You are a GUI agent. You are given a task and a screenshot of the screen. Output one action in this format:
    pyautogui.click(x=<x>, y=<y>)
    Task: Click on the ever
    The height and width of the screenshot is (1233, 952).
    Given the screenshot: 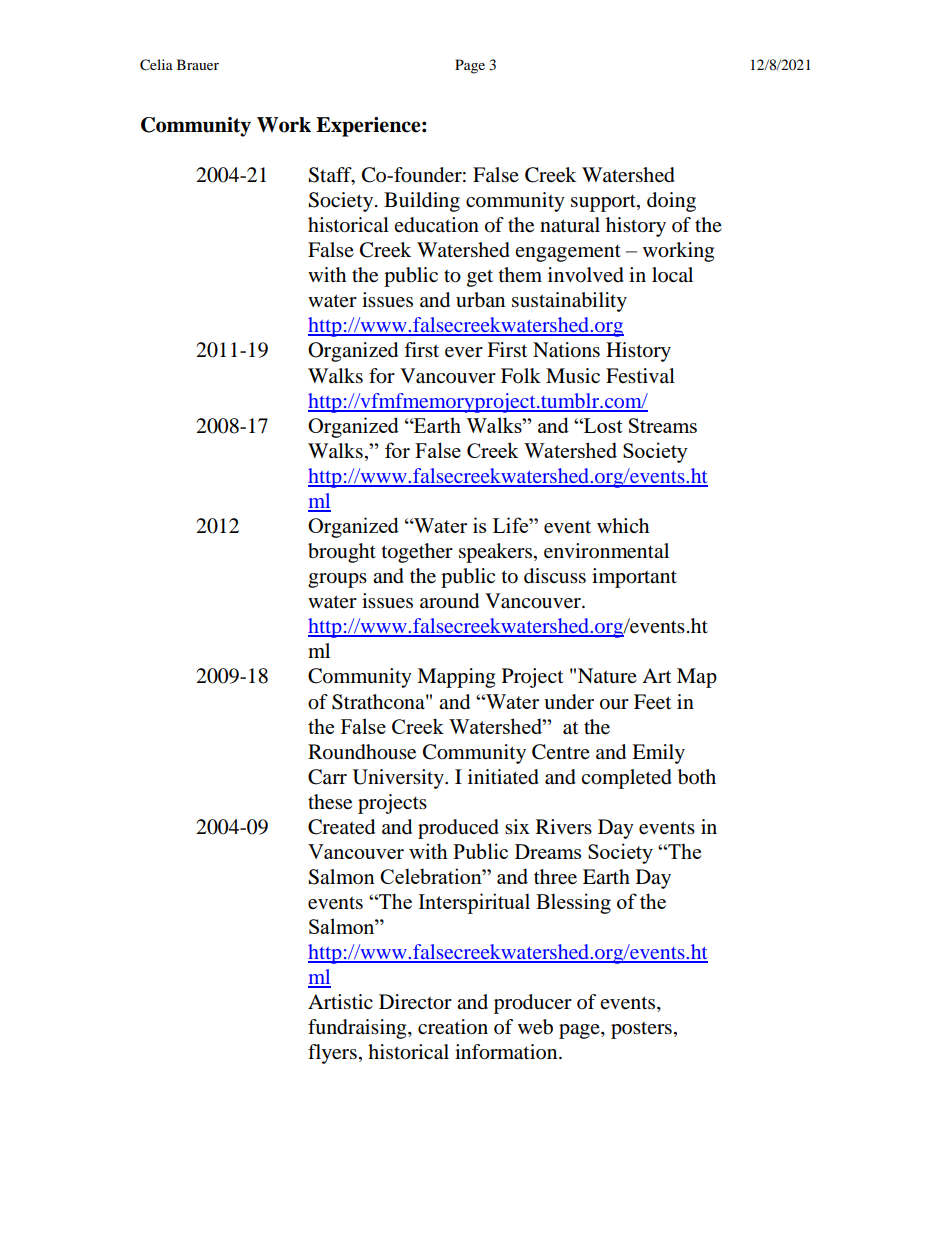 What is the action you would take?
    pyautogui.click(x=464, y=352)
